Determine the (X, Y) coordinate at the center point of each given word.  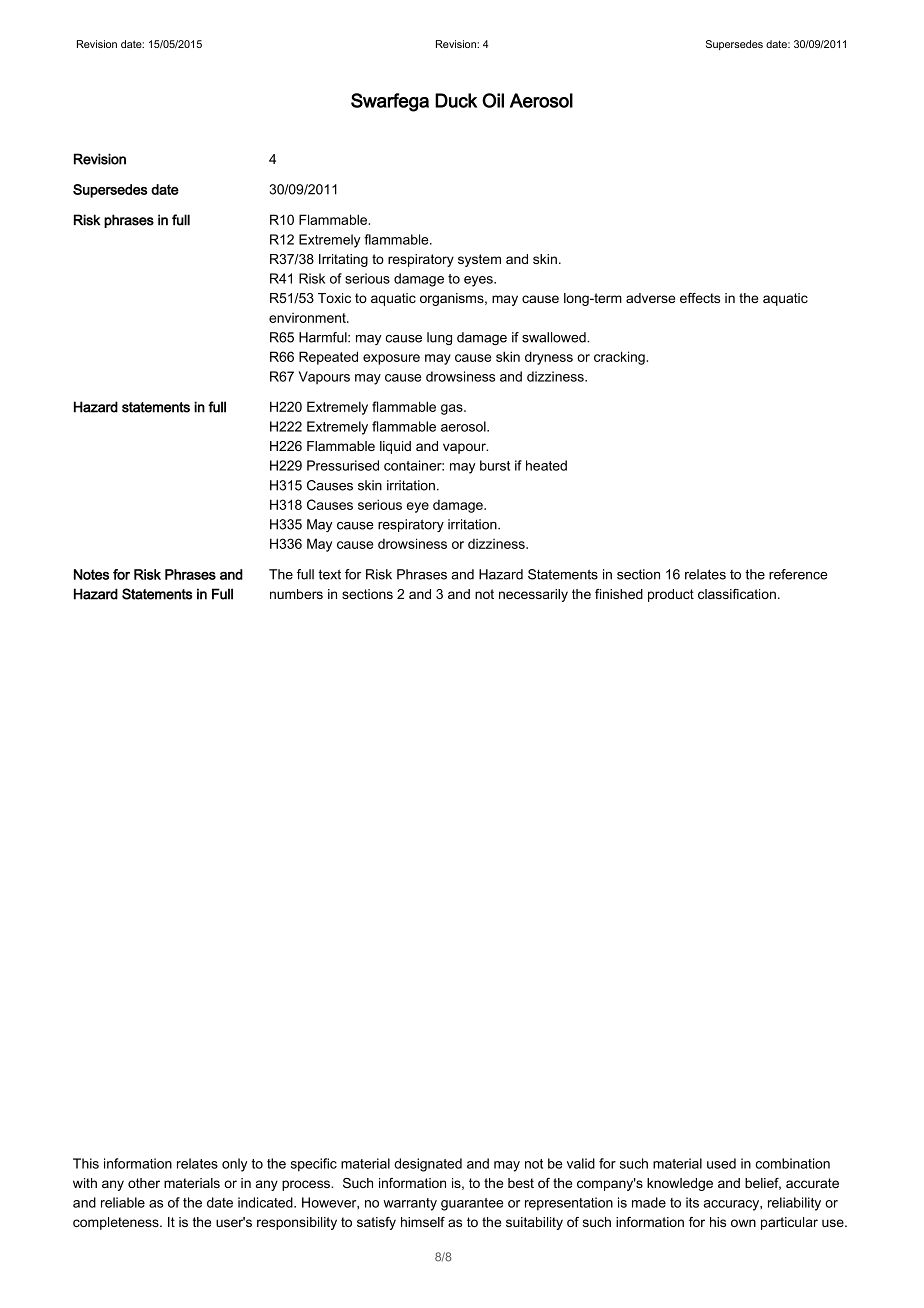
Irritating (343, 260)
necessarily (533, 595)
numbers (296, 594)
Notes (91, 574)
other (144, 1183)
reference (798, 574)
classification (737, 594)
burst (495, 465)
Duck (456, 100)
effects (700, 298)
